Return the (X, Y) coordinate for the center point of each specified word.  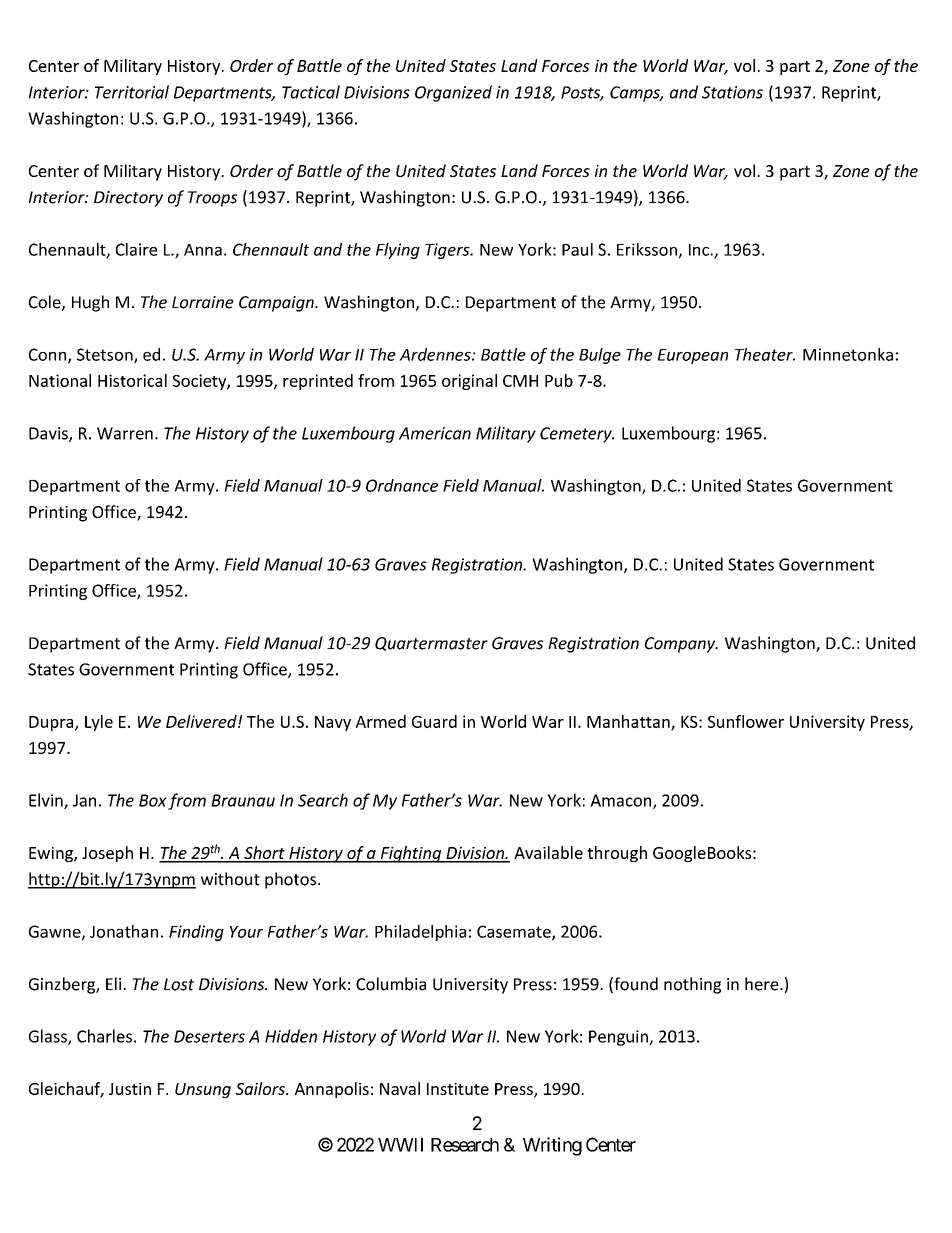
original (469, 382)
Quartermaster (431, 644)
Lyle (99, 723)
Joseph (107, 854)
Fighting (411, 854)
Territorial (132, 92)
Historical (132, 380)
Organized (453, 93)
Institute (458, 1089)
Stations (732, 92)
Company (681, 645)
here (763, 984)
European (693, 356)
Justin (130, 1089)
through (617, 854)
